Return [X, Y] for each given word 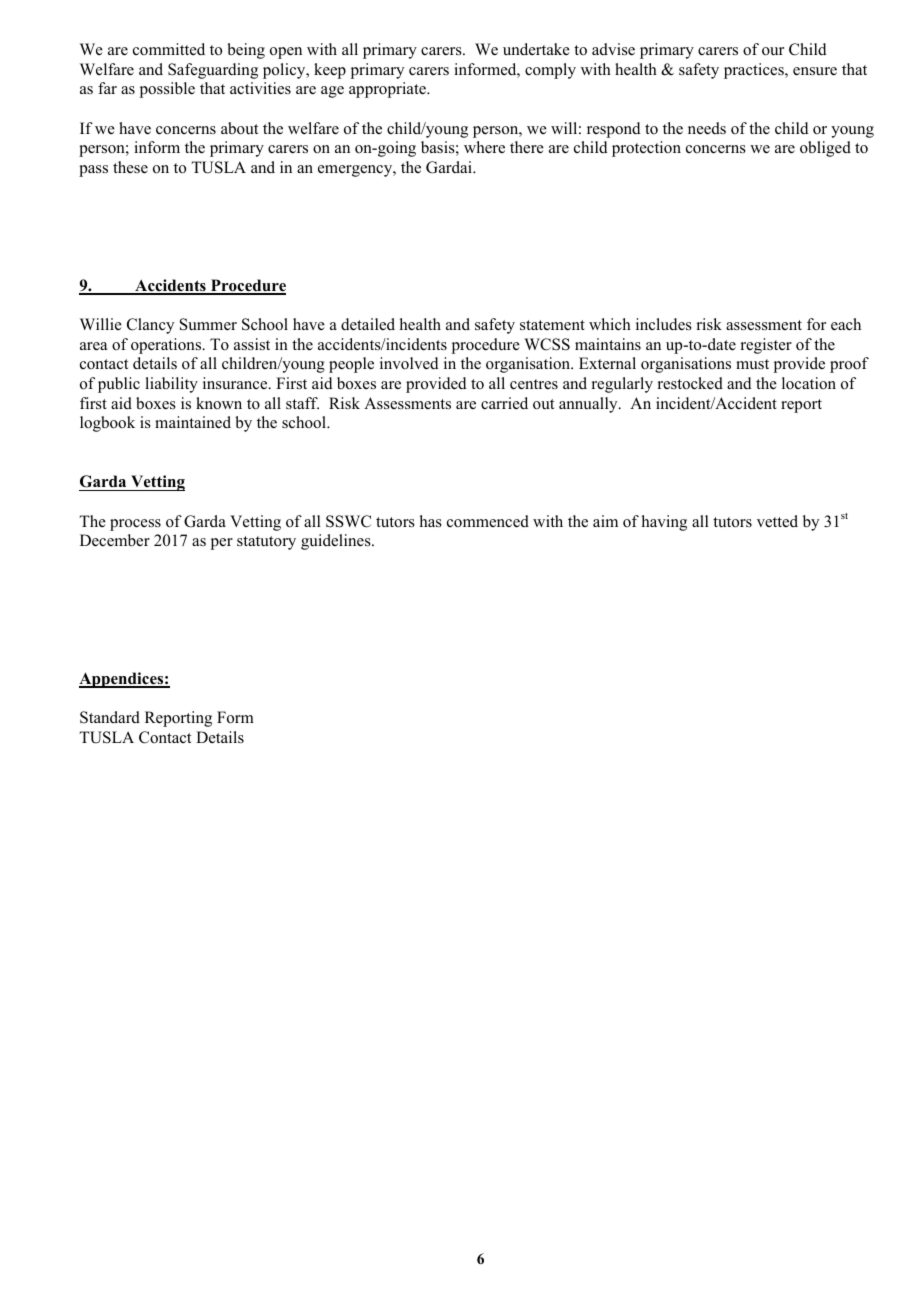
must [752, 364]
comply [550, 71]
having [664, 523]
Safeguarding [213, 71]
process [135, 525]
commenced [488, 521]
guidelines [337, 542]
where [484, 147]
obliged [825, 149]
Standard [110, 717]
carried [504, 403]
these [130, 167]
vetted [777, 521]
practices [755, 71]
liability [171, 385]
